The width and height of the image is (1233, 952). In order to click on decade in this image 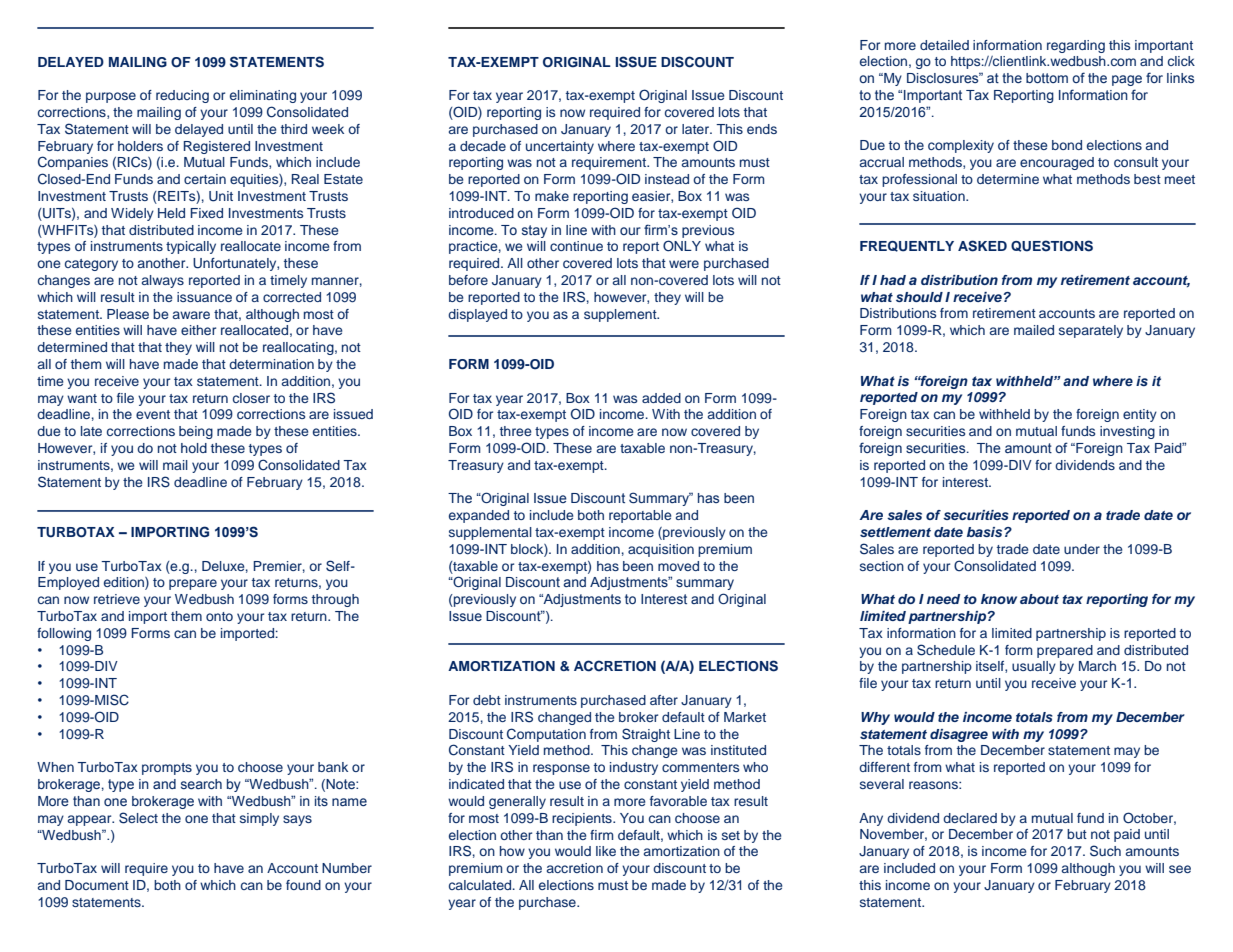, I will do `click(483, 146)`.
